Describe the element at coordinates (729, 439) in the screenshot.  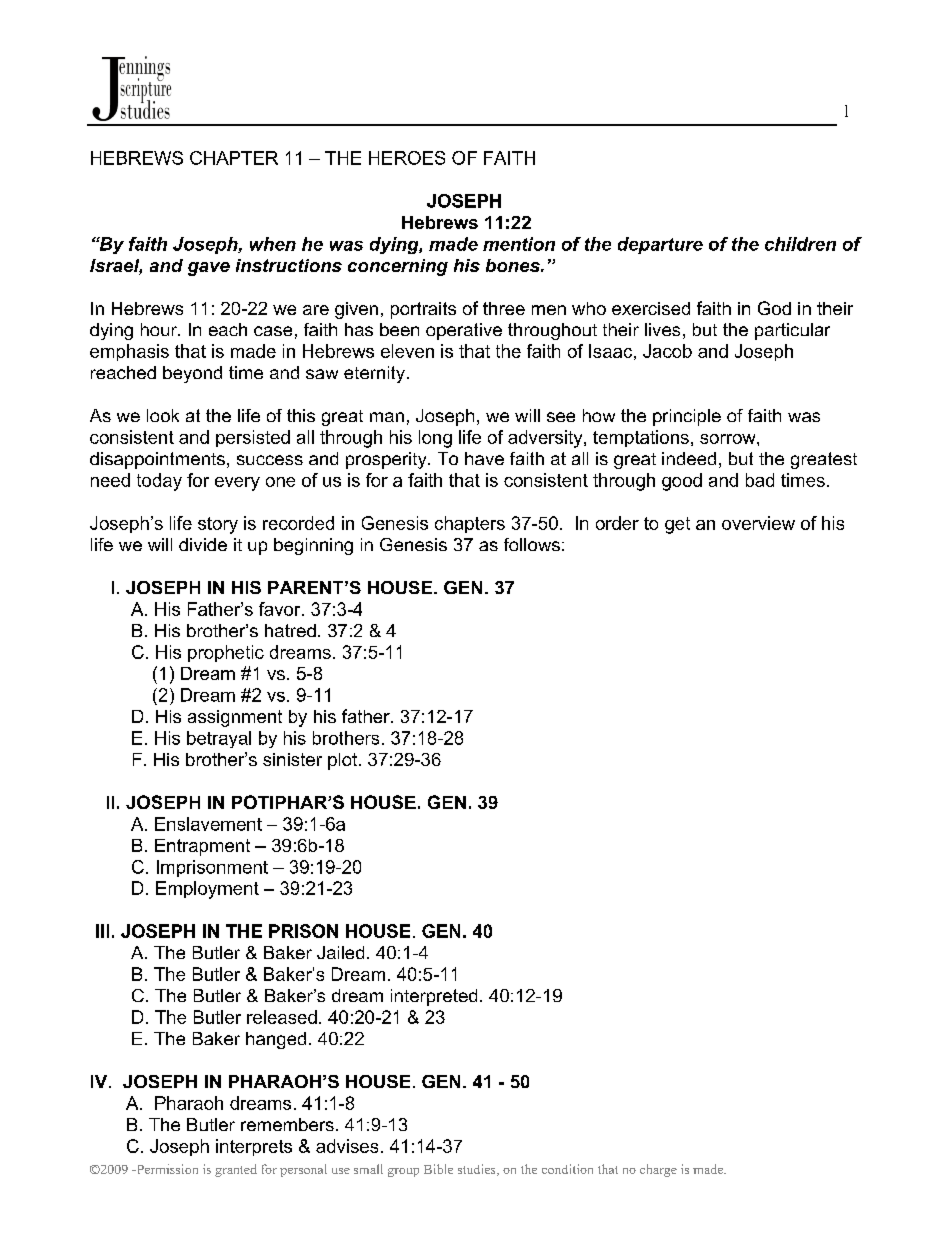
I see `sorrow` at that location.
